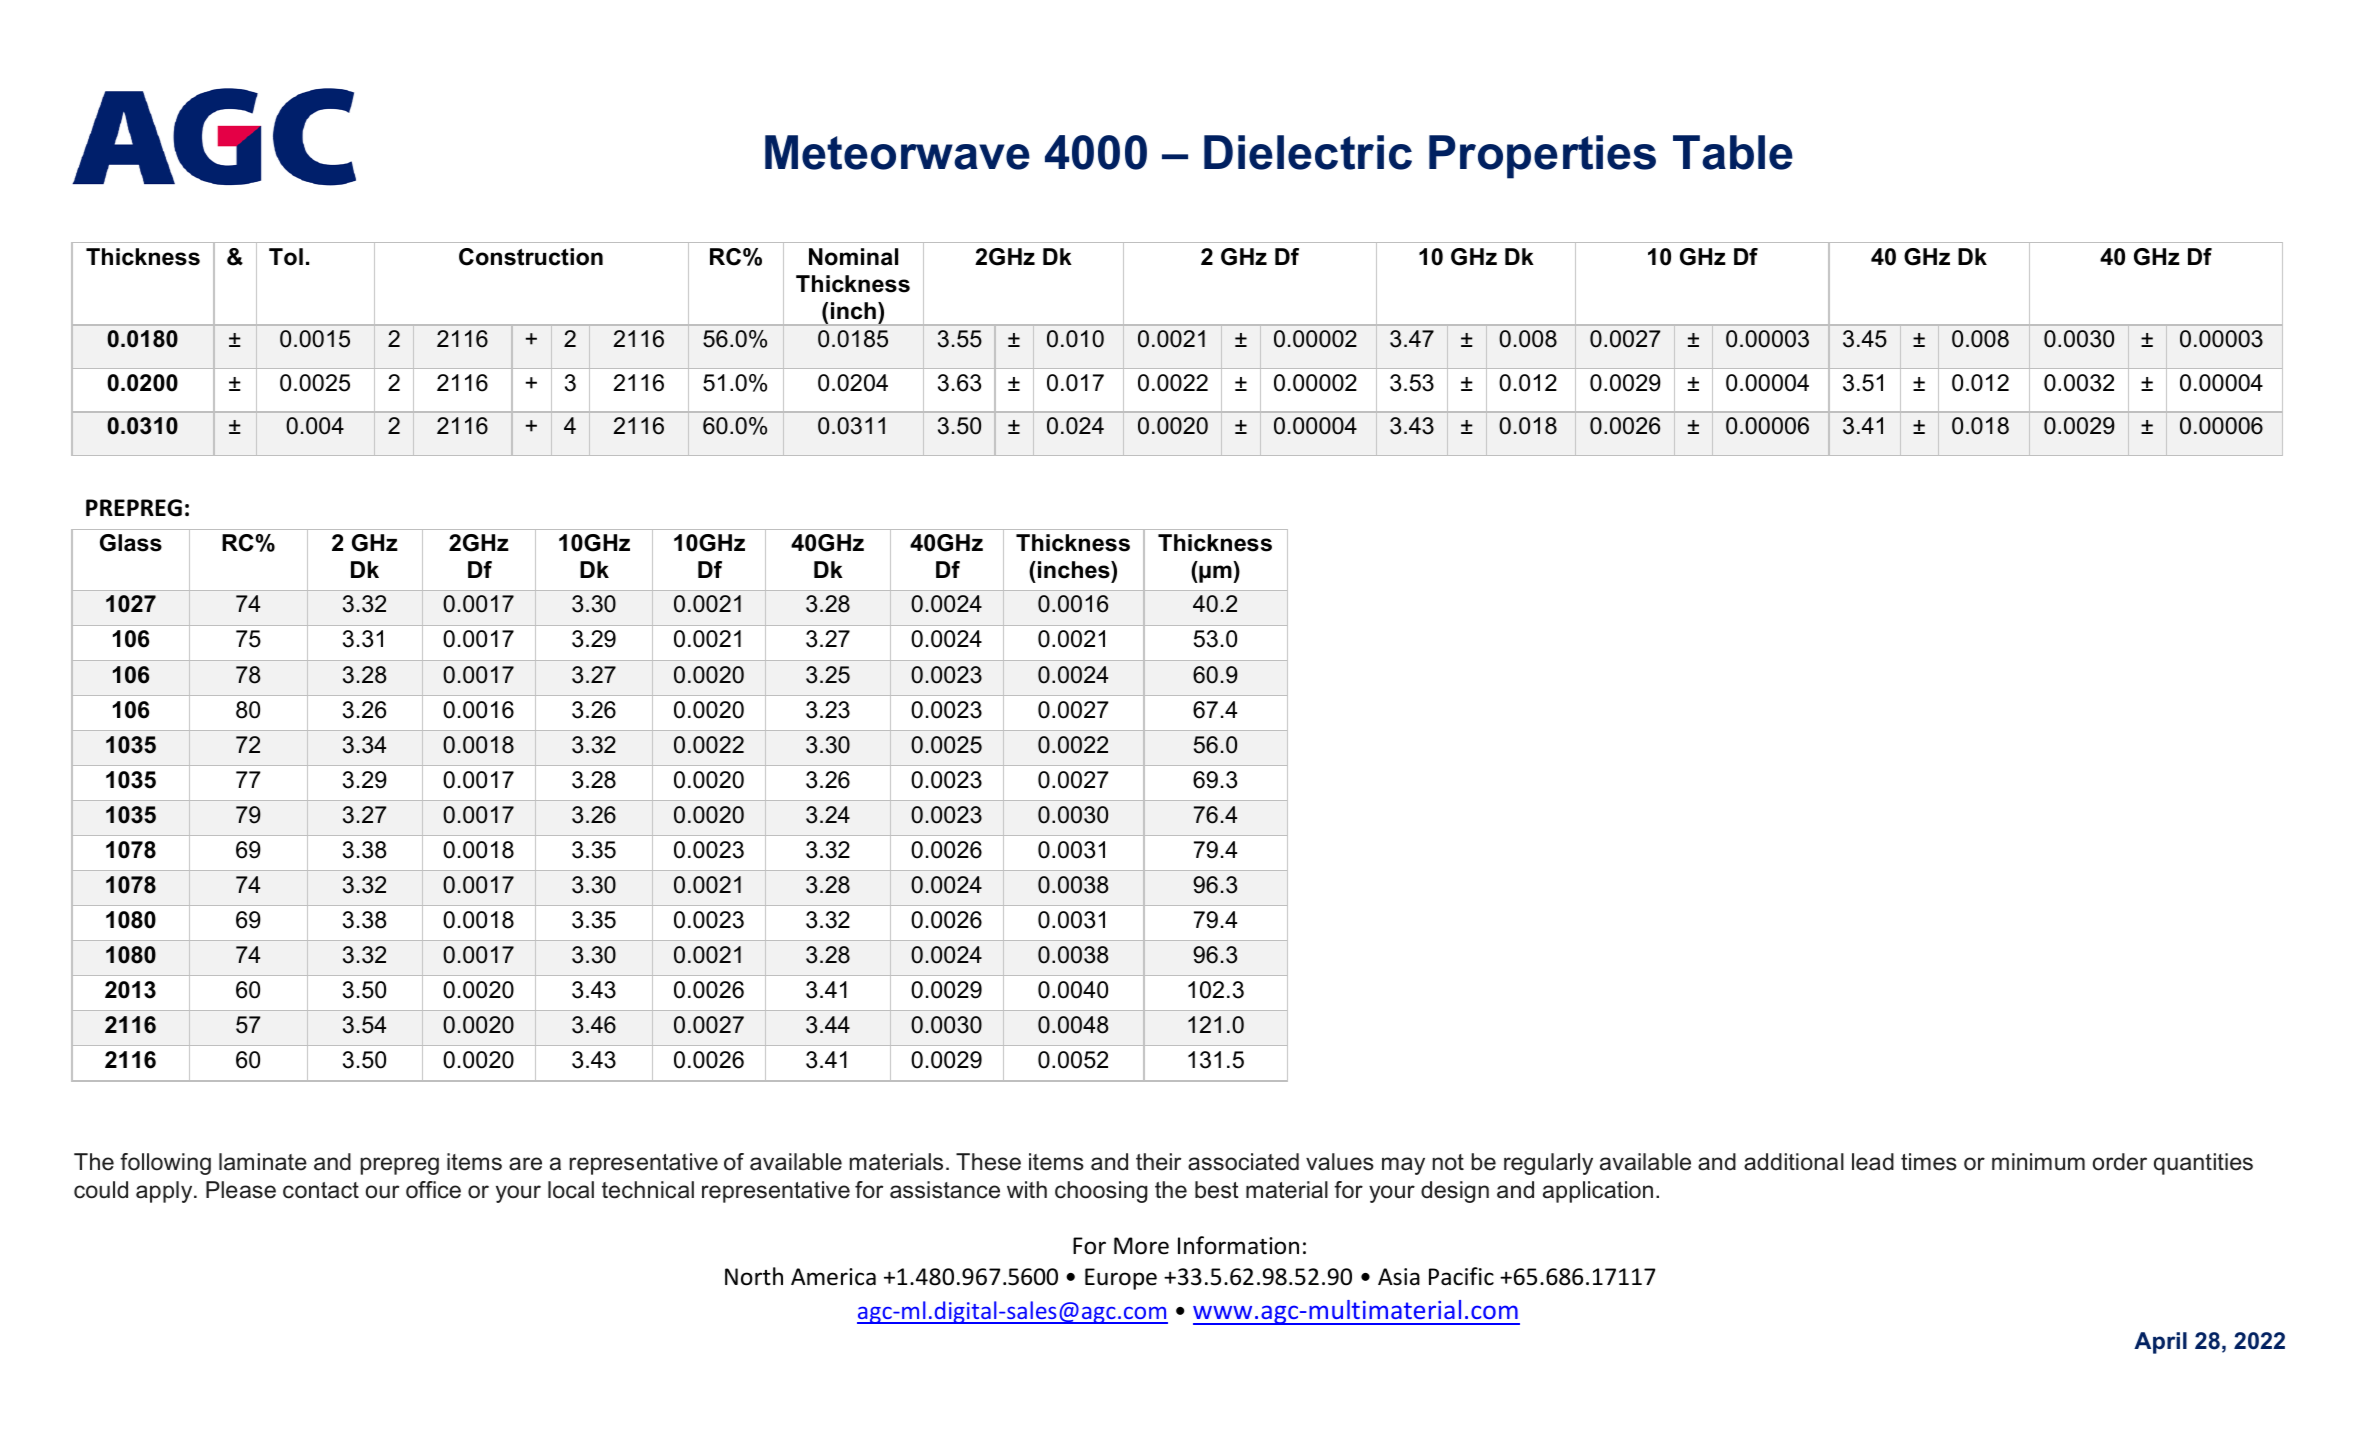 Image resolution: width=2371 pixels, height=1439 pixels. Describe the element at coordinates (321, 1190) in the screenshot. I see `contact` at that location.
